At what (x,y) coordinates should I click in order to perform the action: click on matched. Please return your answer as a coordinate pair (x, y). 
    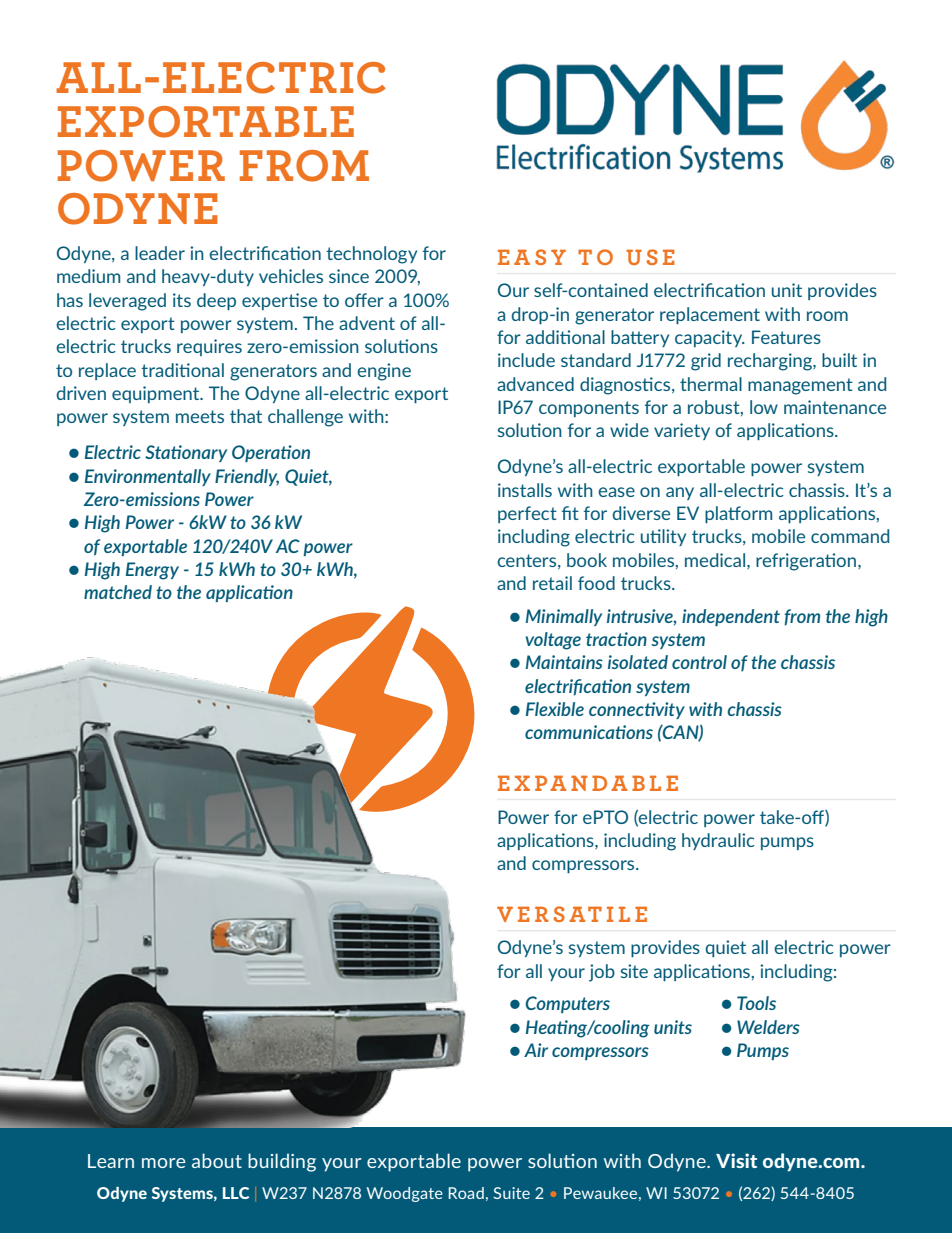
    Looking at the image, I should click on (118, 592).
